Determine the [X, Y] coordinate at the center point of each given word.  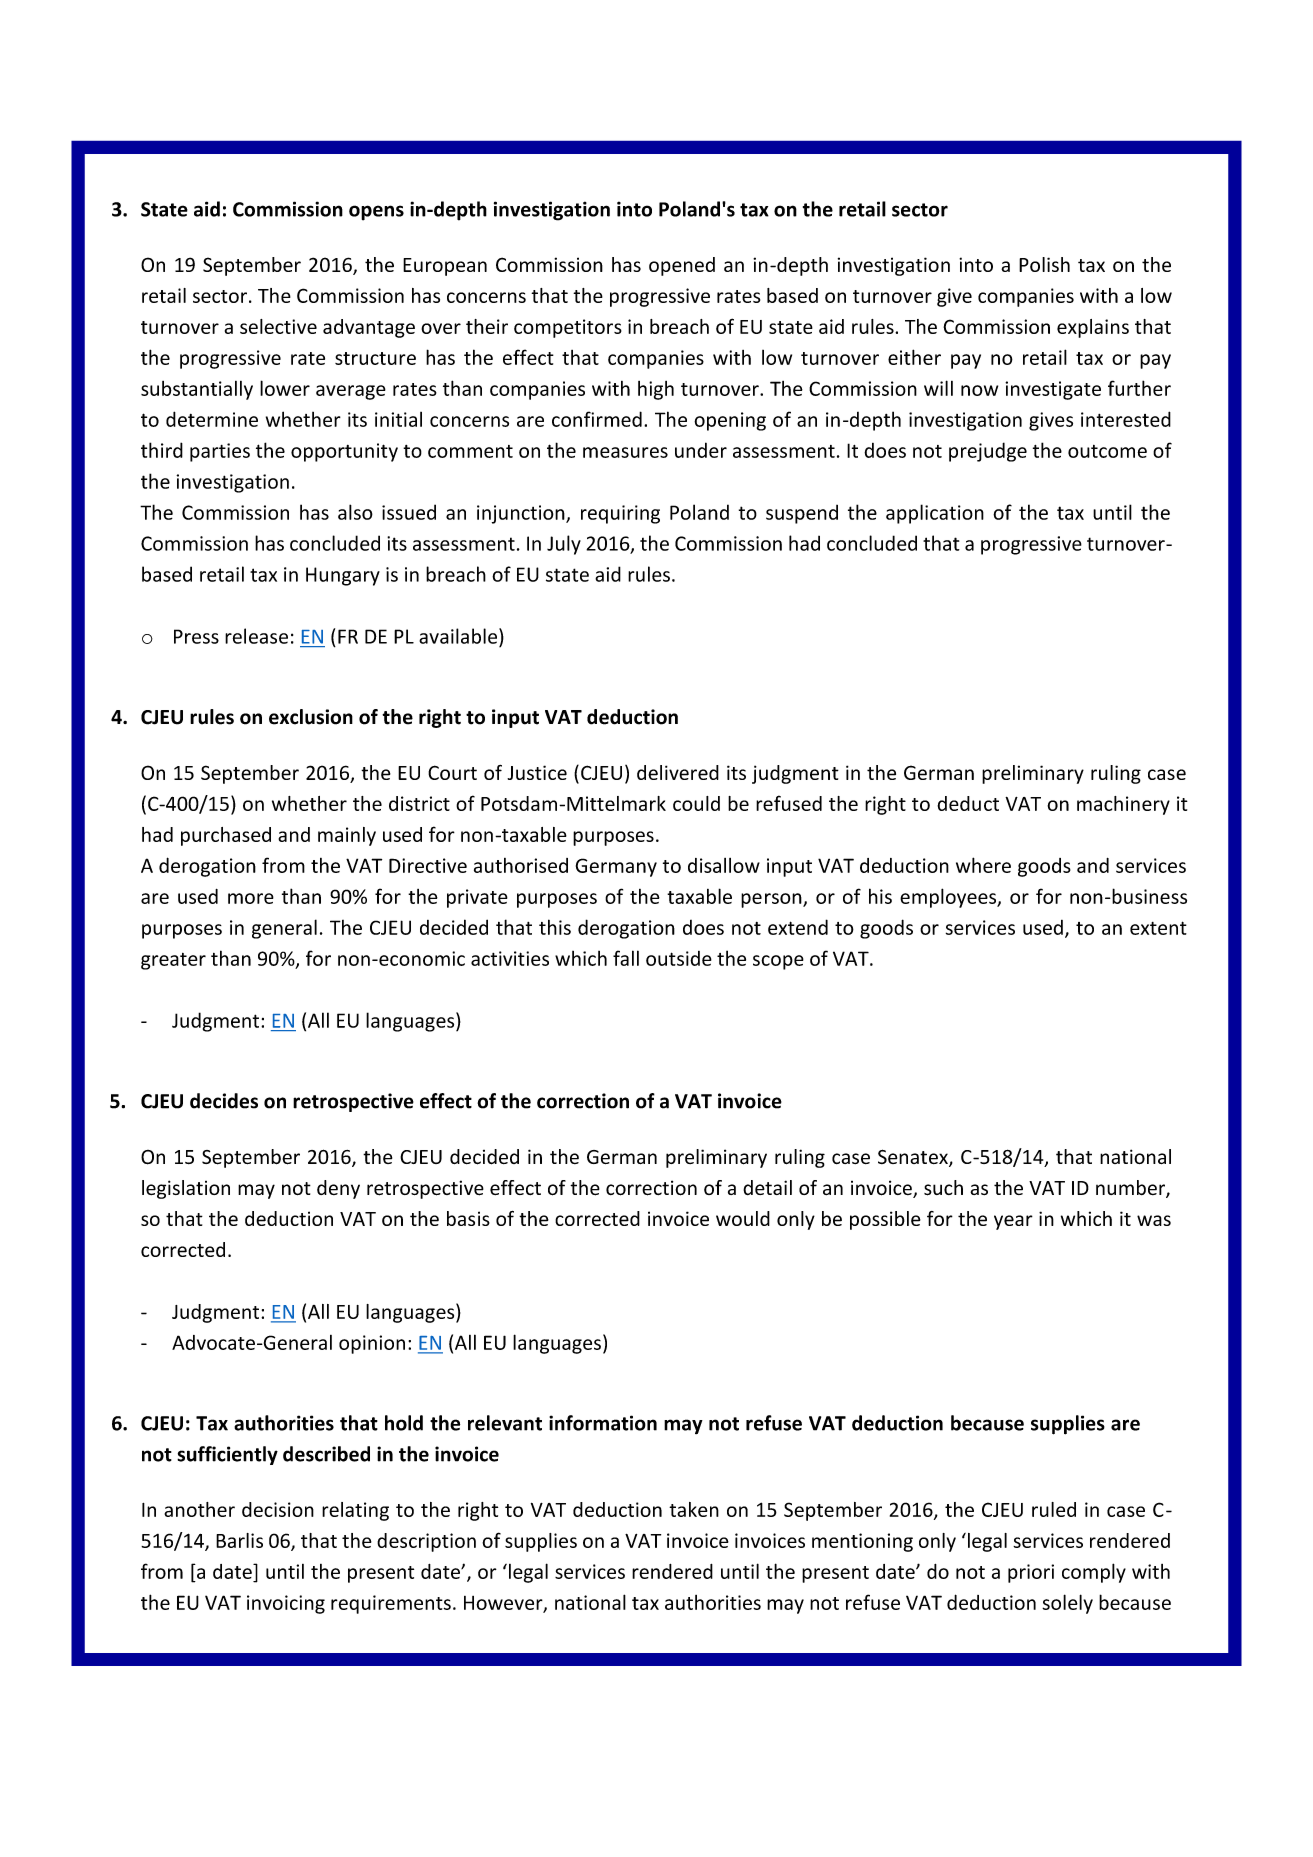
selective [278, 326]
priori [1031, 1573]
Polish [1044, 264]
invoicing [286, 1604]
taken [694, 1509]
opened [682, 266]
